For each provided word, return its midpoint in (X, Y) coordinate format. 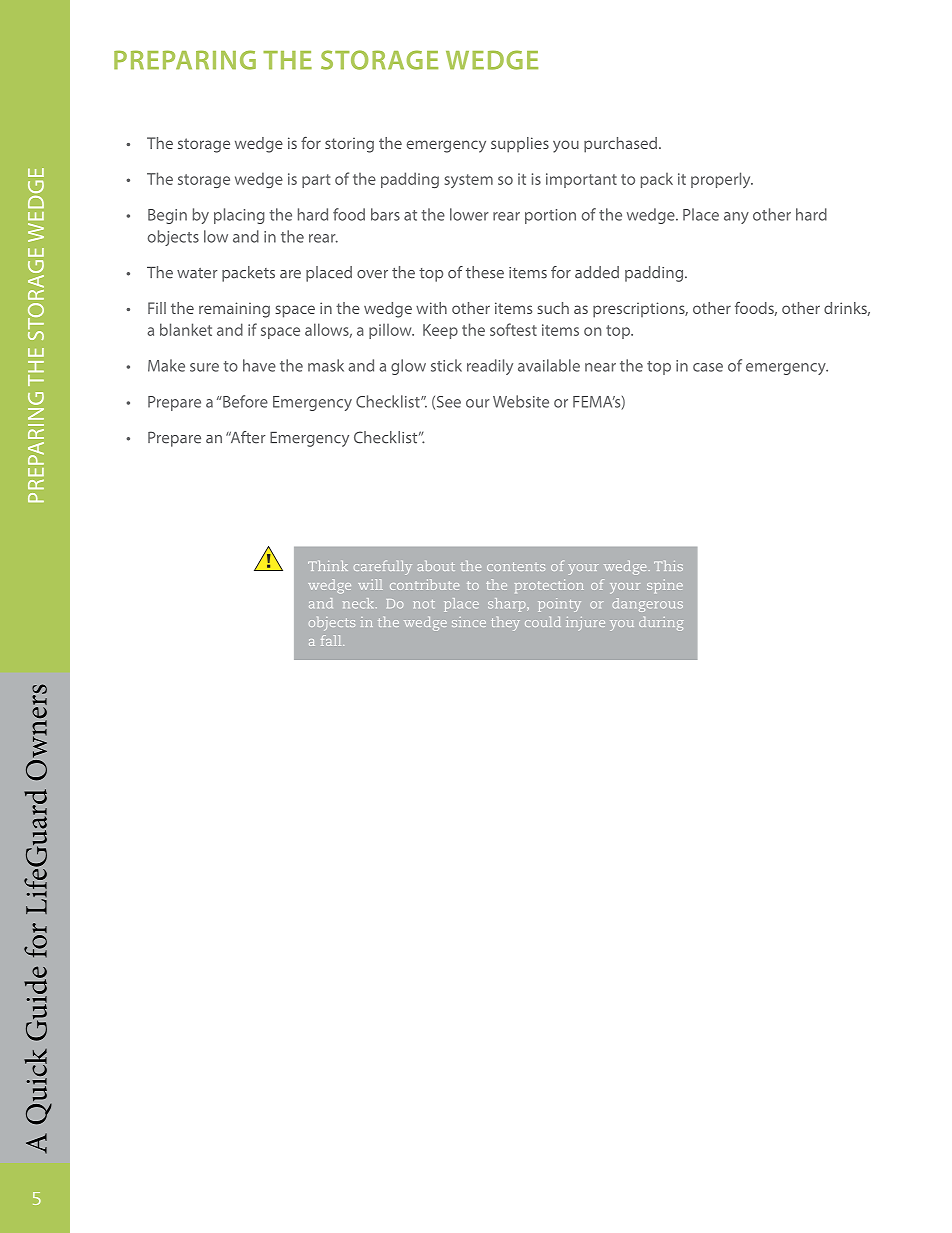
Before (244, 401)
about (436, 566)
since (469, 622)
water (197, 273)
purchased (620, 145)
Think (328, 566)
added (597, 272)
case (708, 367)
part (316, 181)
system (469, 181)
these (485, 272)
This (668, 566)
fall (332, 640)
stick (446, 365)
